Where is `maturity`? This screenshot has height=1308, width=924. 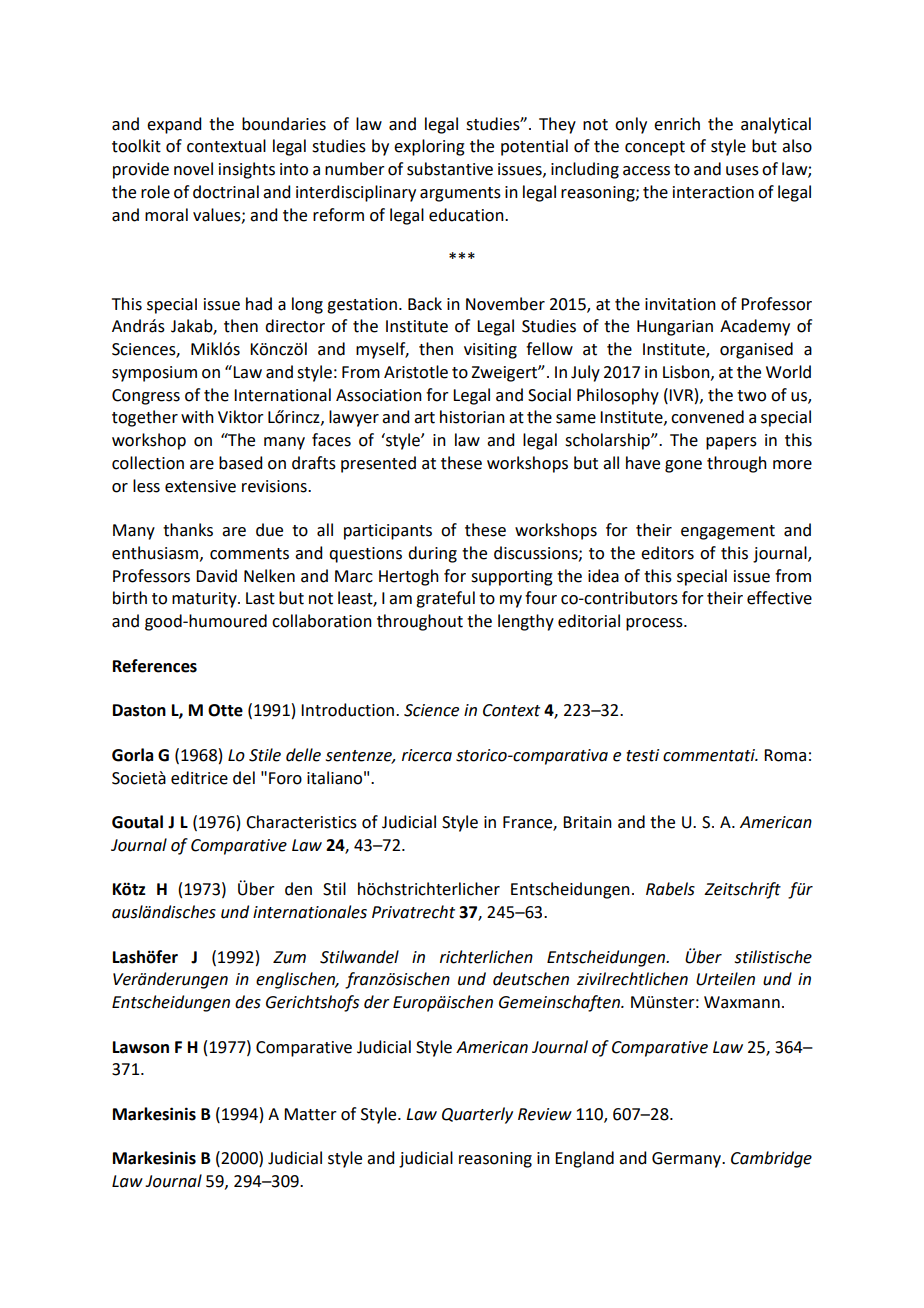 maturity is located at coordinates (205, 600).
